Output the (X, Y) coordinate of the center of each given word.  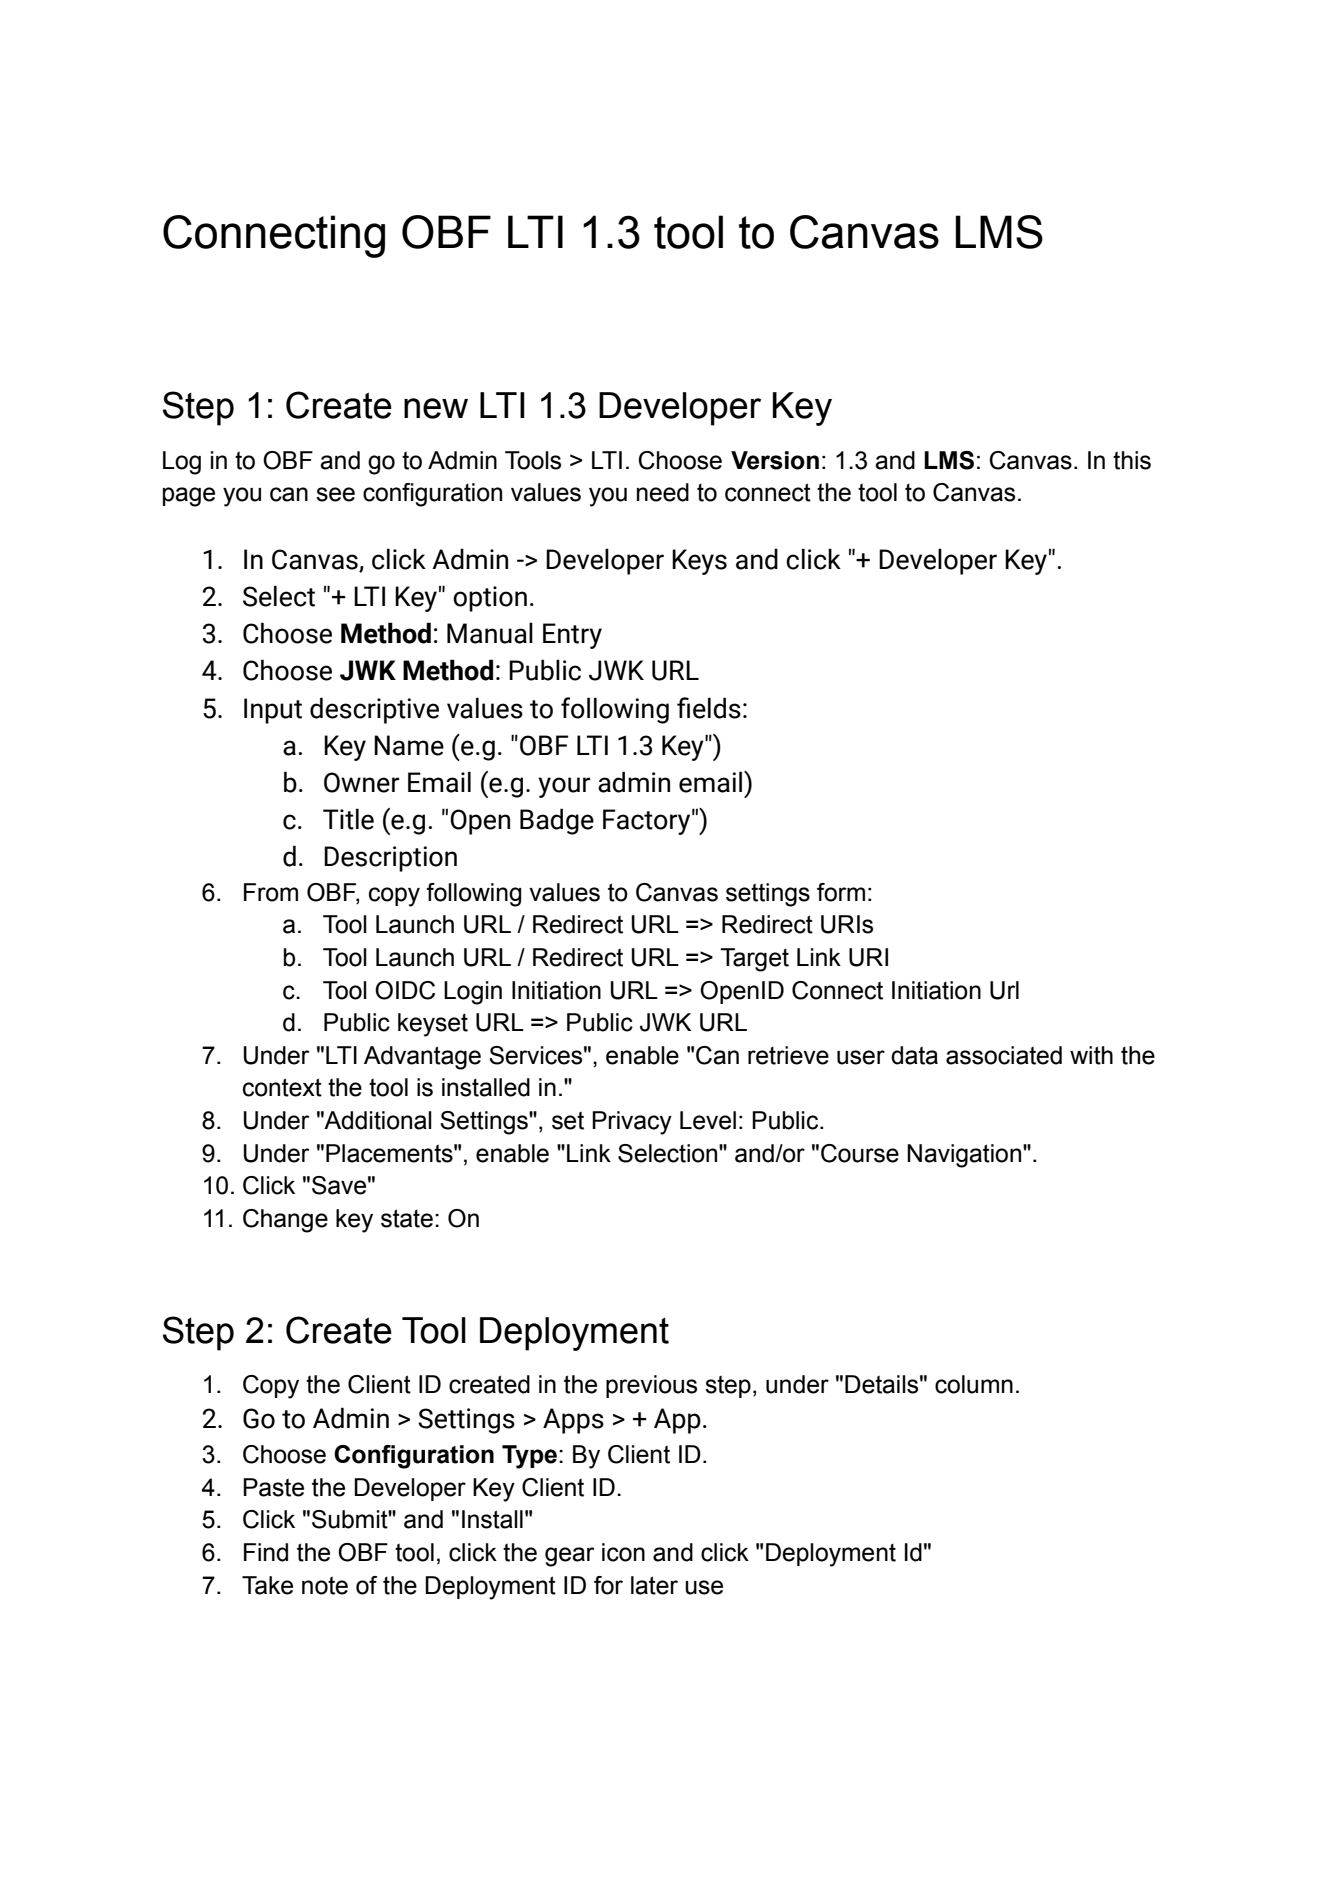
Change (285, 1221)
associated (1004, 1055)
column (974, 1384)
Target (754, 960)
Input (273, 711)
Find (266, 1552)
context (282, 1087)
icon (623, 1552)
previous (651, 1386)
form (841, 892)
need (663, 492)
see (335, 494)
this (1132, 460)
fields (709, 708)
